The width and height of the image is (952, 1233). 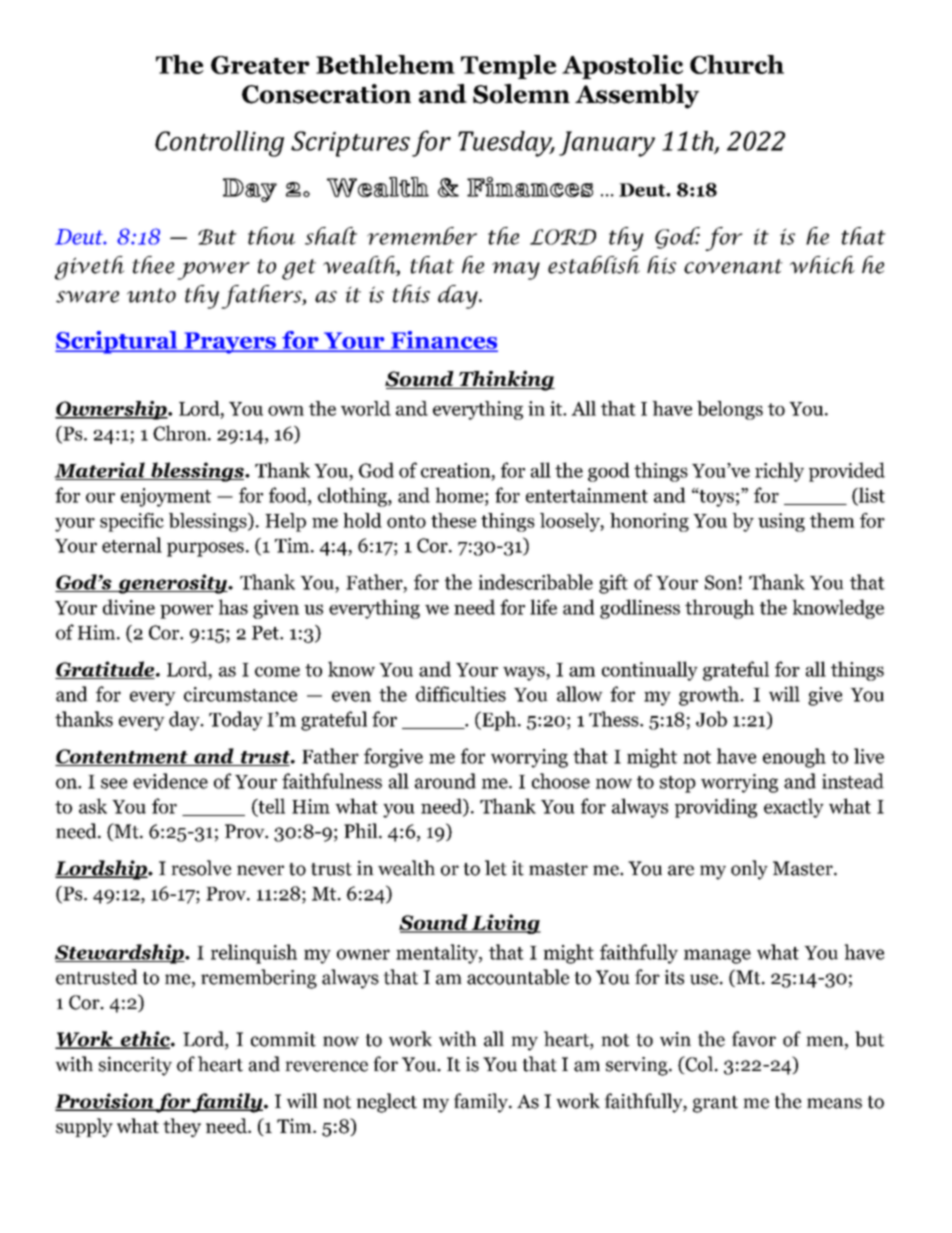 I want to click on Solemn, so click(x=521, y=94).
